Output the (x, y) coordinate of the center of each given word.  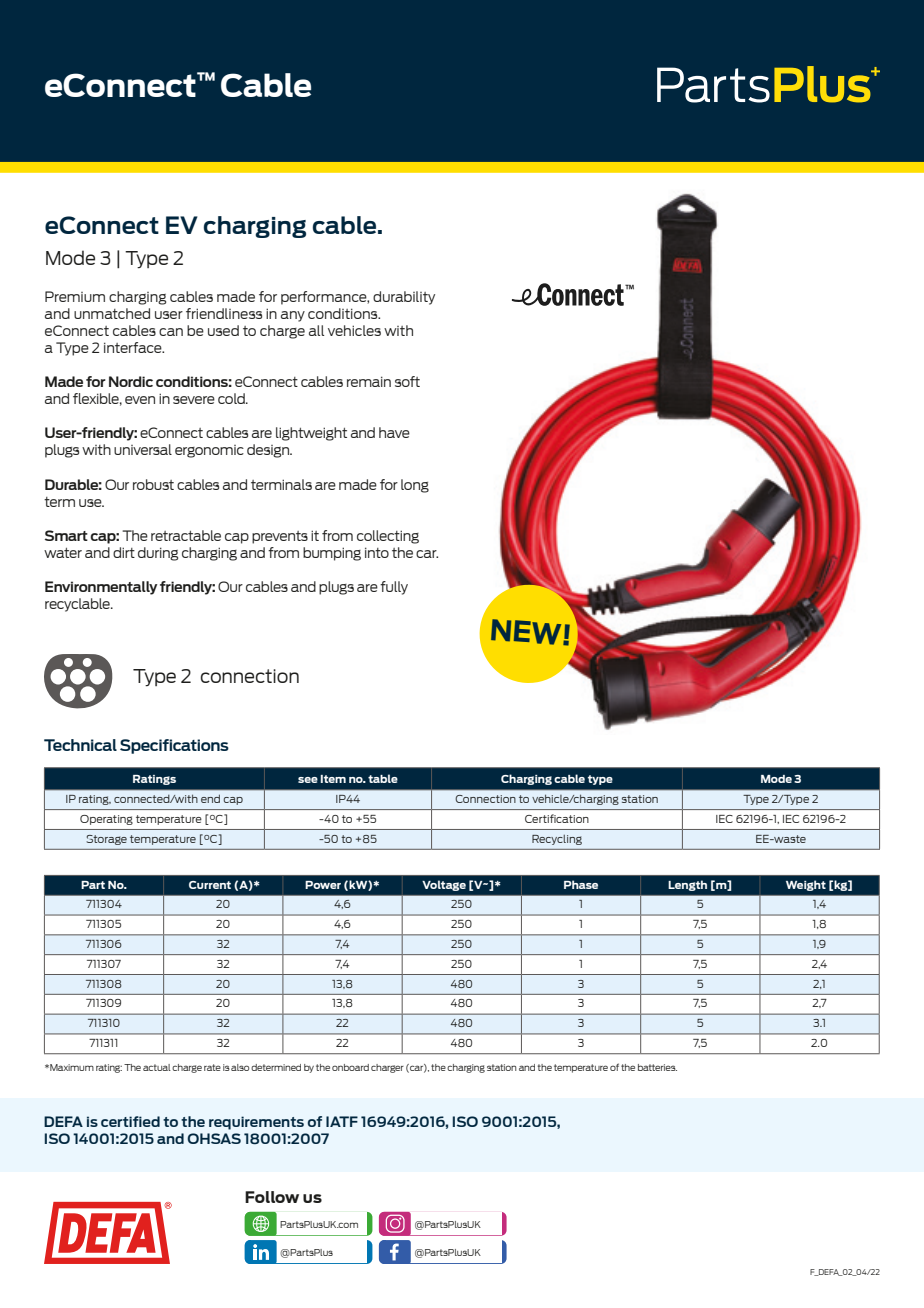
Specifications (174, 746)
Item (333, 779)
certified (130, 1121)
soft (407, 381)
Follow (272, 1197)
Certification (557, 818)
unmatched (112, 313)
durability (404, 298)
